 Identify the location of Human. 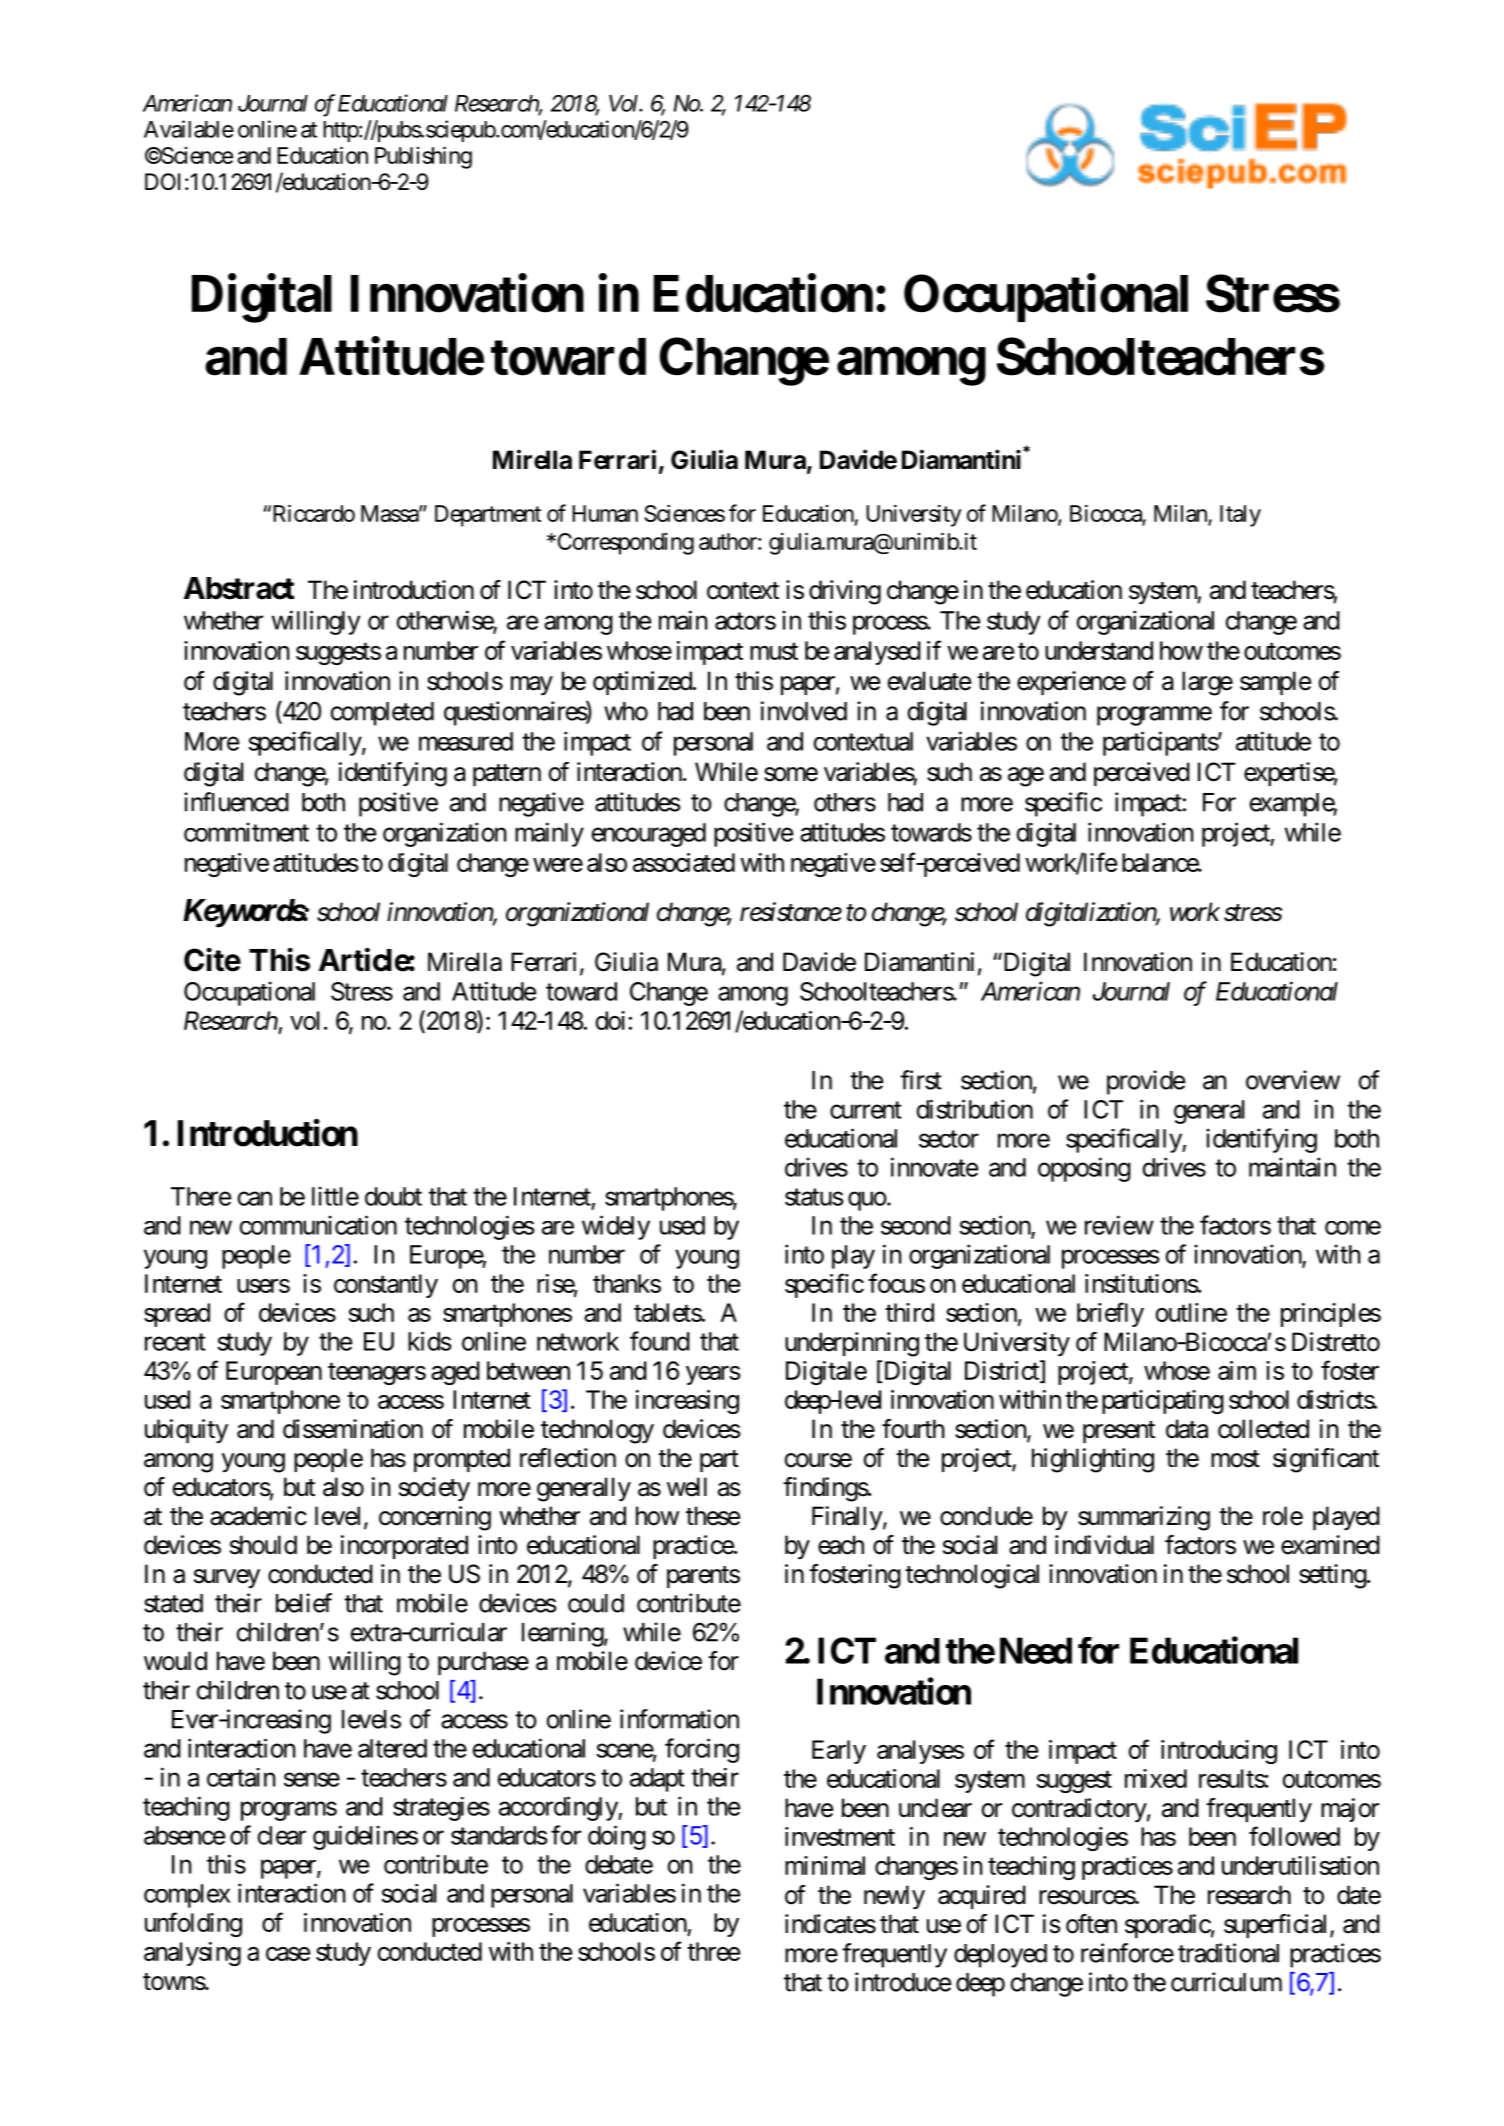
(605, 513).
